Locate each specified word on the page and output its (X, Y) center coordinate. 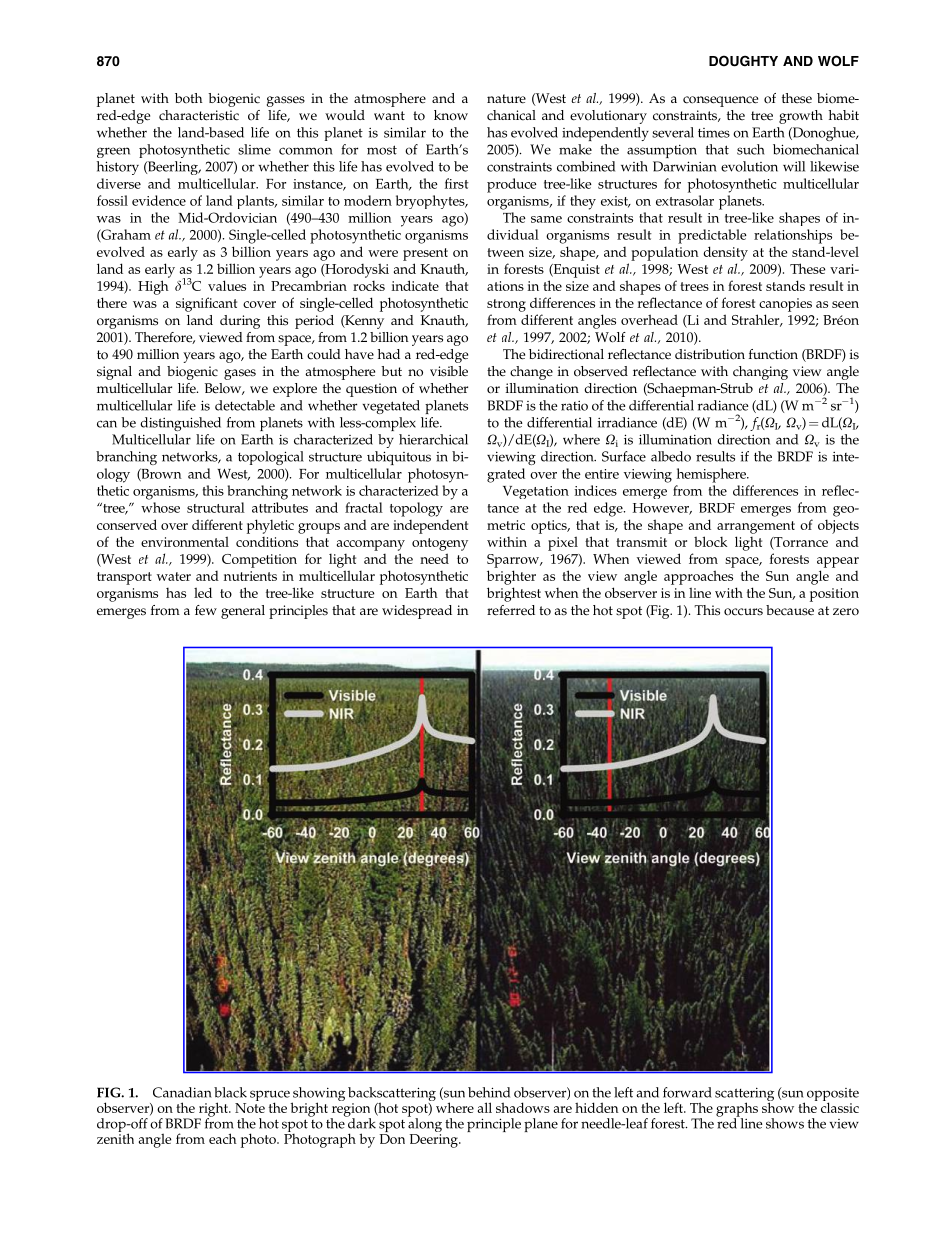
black (230, 1092)
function (773, 354)
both (188, 98)
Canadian (182, 1092)
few (206, 610)
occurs (743, 612)
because (790, 610)
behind (489, 1092)
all (485, 1107)
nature (506, 99)
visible (449, 371)
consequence (720, 101)
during (240, 322)
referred (511, 610)
